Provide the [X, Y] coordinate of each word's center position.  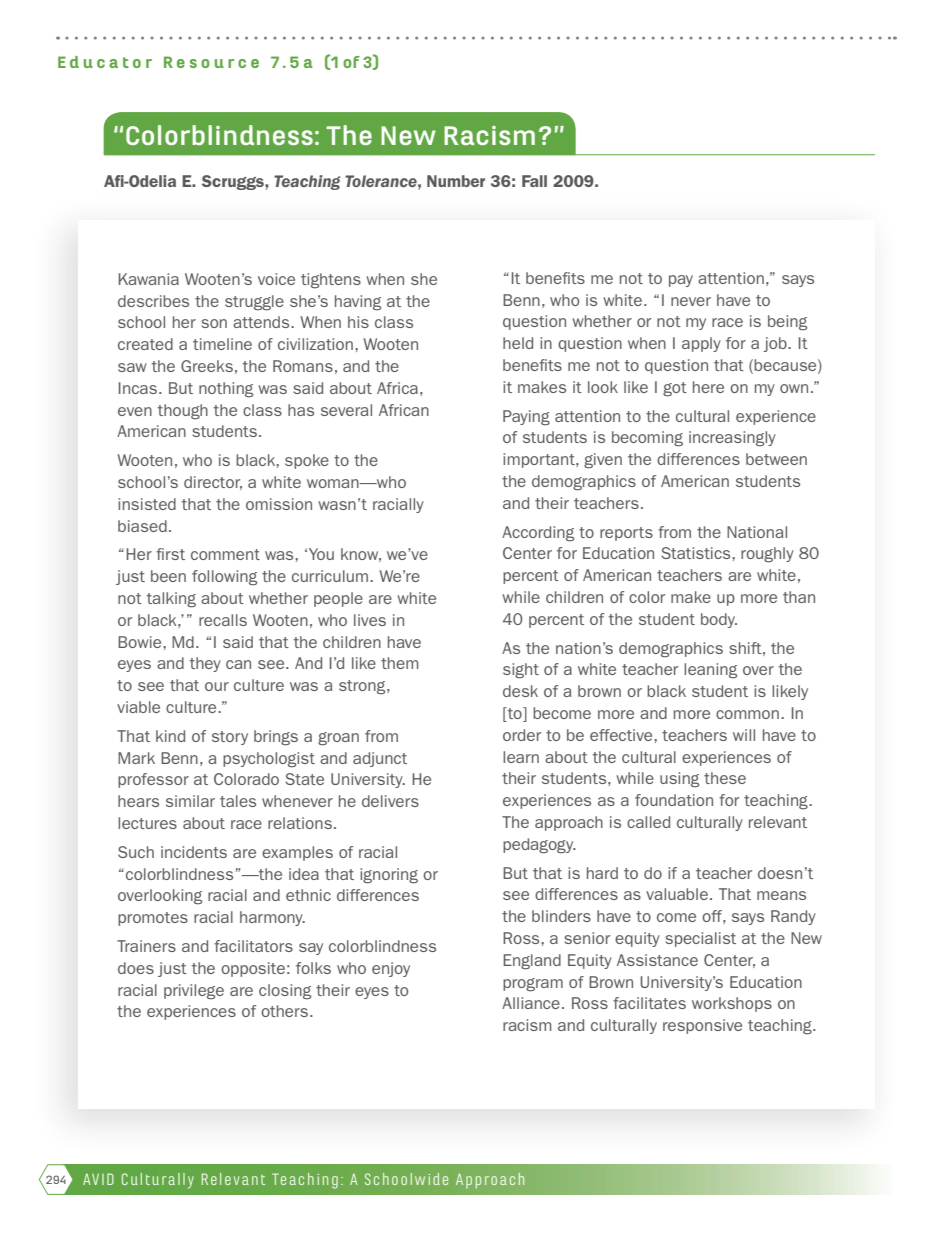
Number [456, 181]
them [399, 663]
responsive [702, 1026]
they [205, 664]
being [787, 323]
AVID [98, 1179]
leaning [710, 671]
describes [153, 301]
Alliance [531, 1003]
